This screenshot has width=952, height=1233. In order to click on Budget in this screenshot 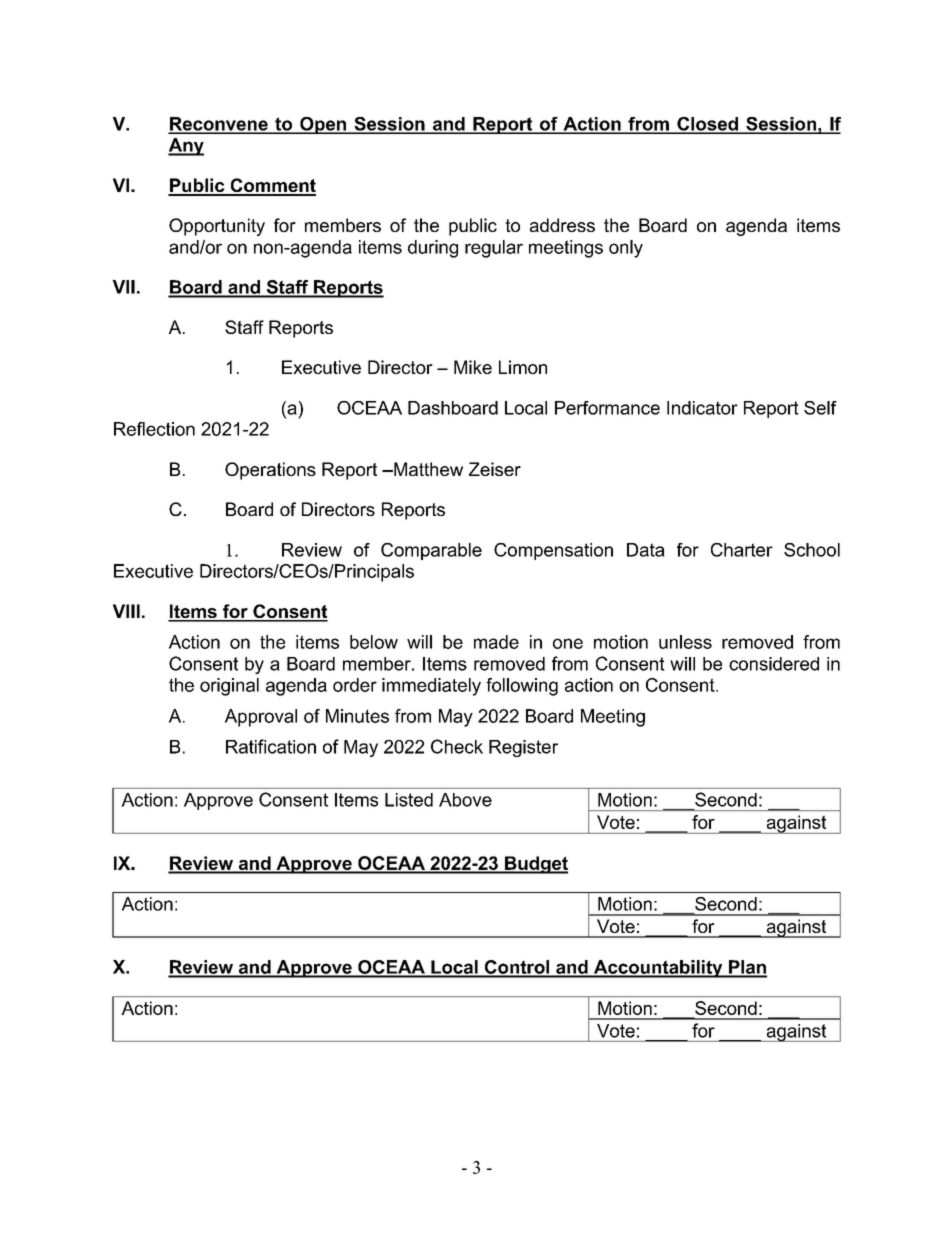, I will do `click(535, 865)`.
